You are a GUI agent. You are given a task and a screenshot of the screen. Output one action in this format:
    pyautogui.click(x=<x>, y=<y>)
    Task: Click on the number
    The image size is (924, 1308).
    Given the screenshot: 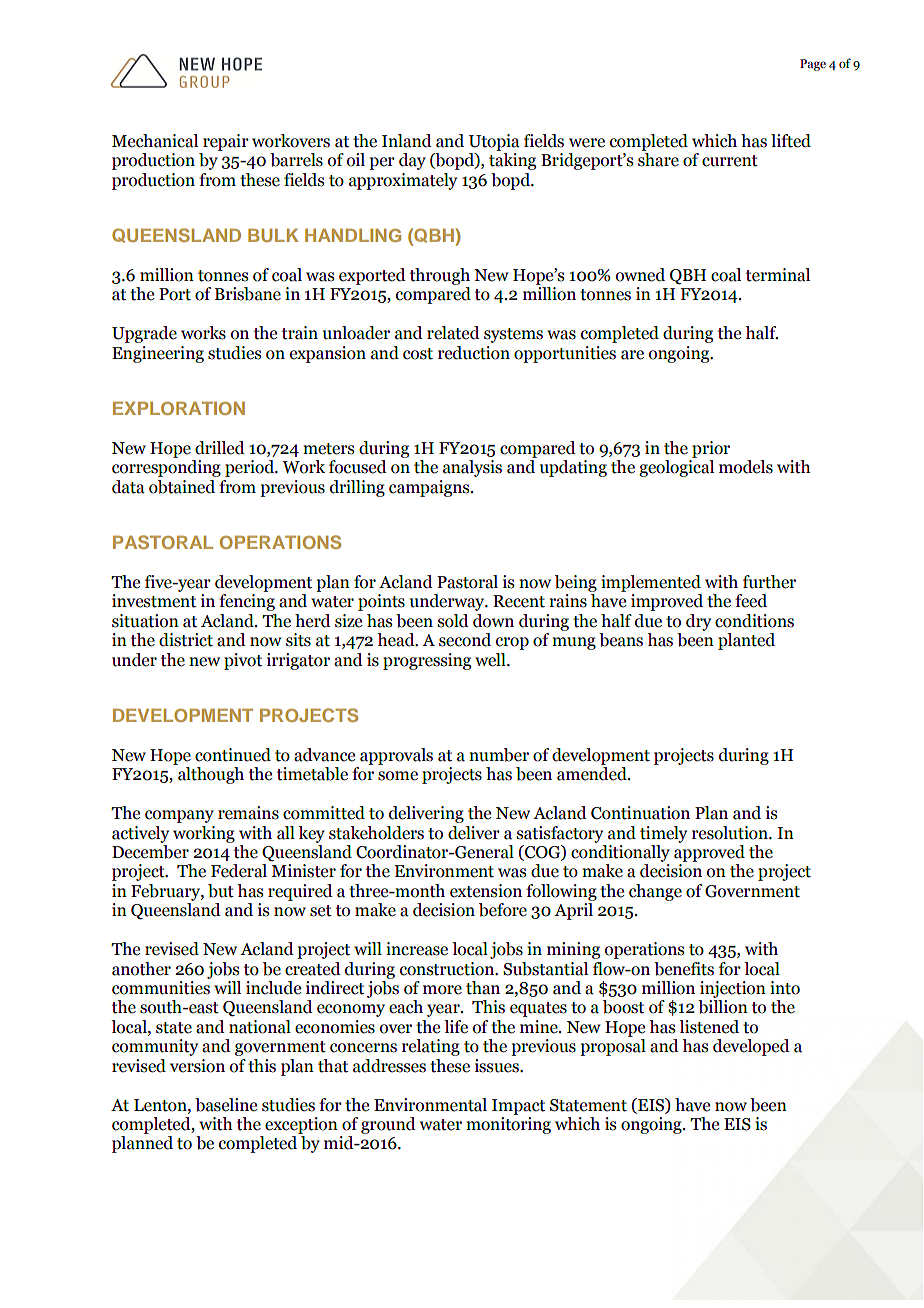 What is the action you would take?
    pyautogui.click(x=499, y=755)
